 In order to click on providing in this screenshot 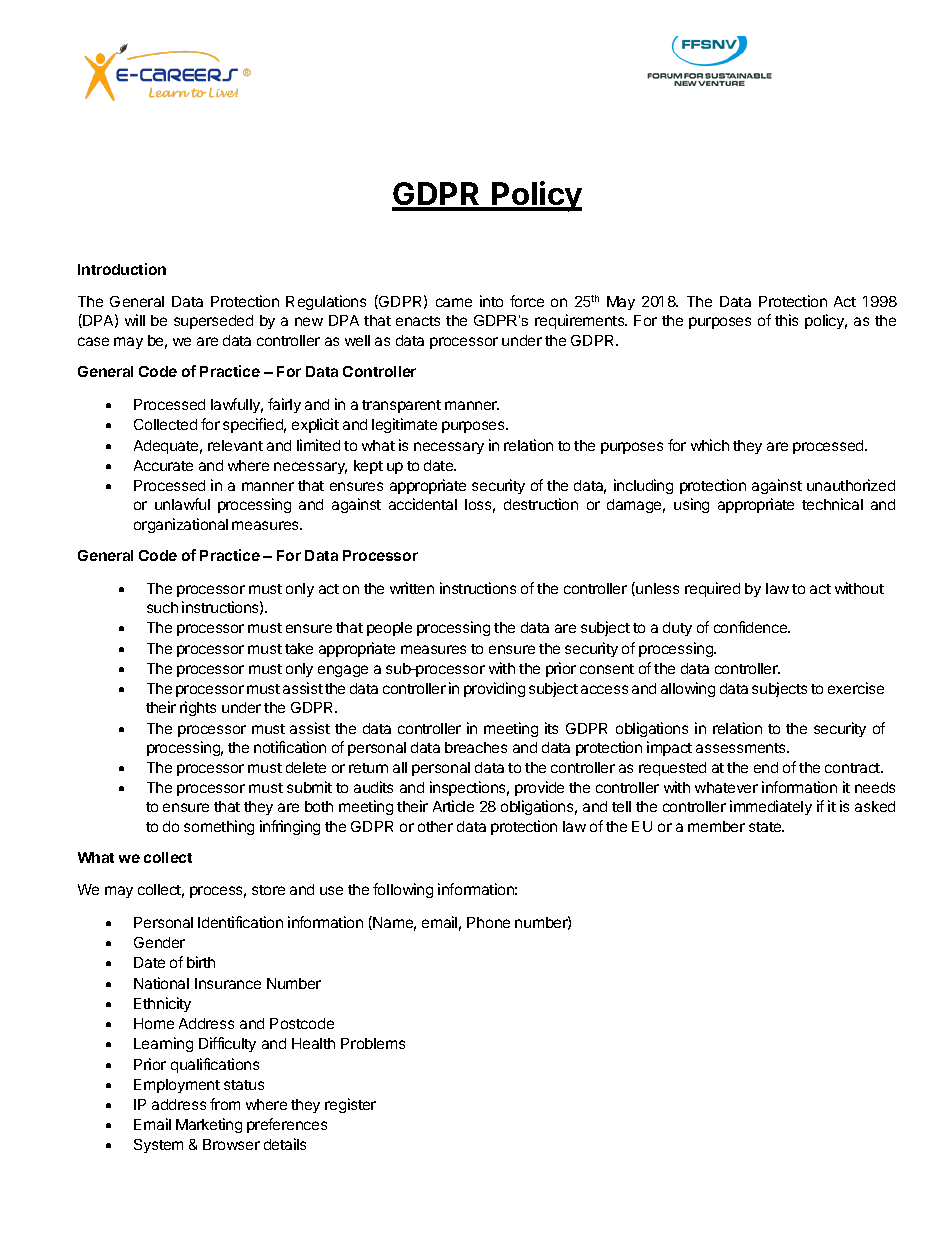, I will do `click(494, 689)`.
